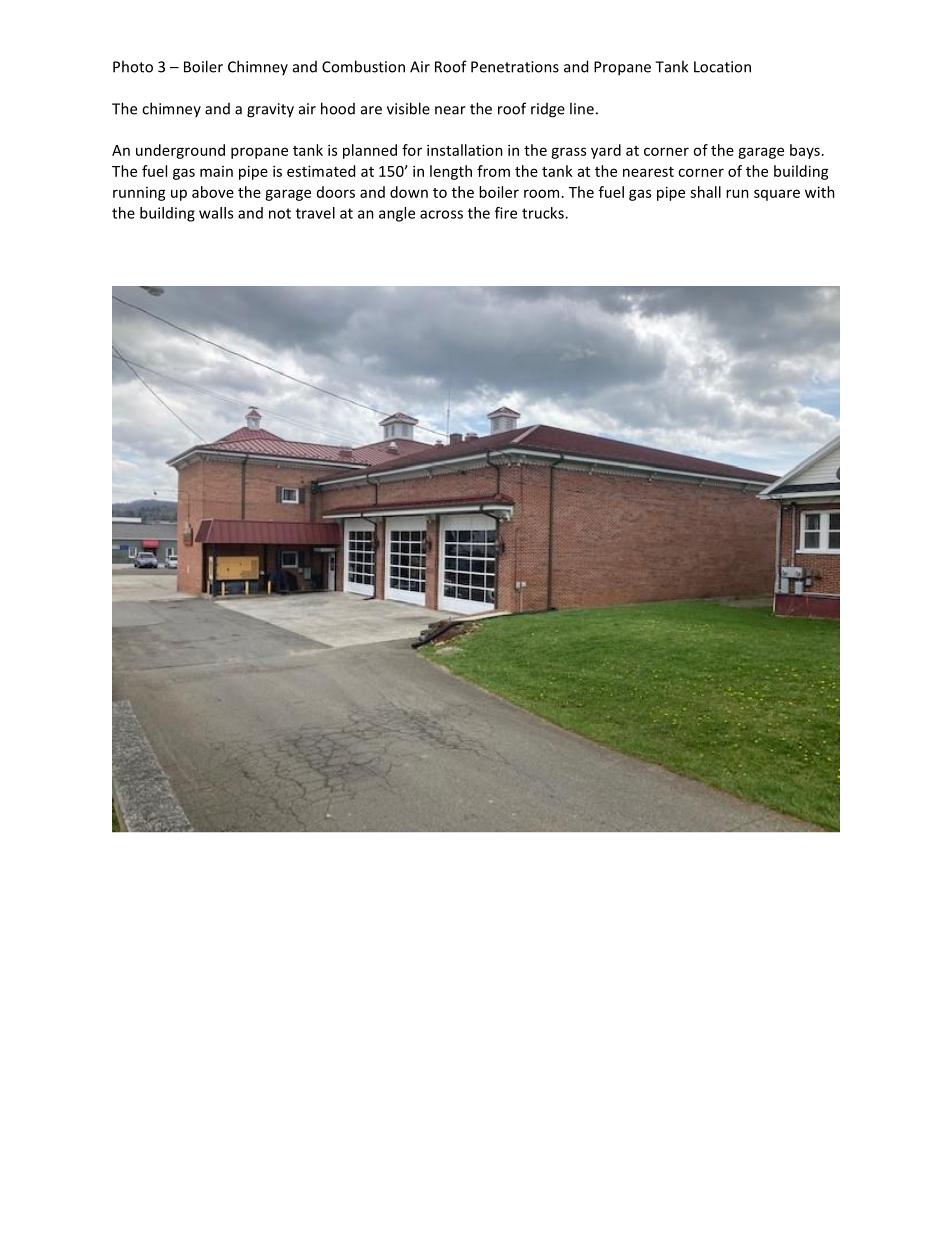 This page has width=952, height=1233. I want to click on bays, so click(805, 151).
